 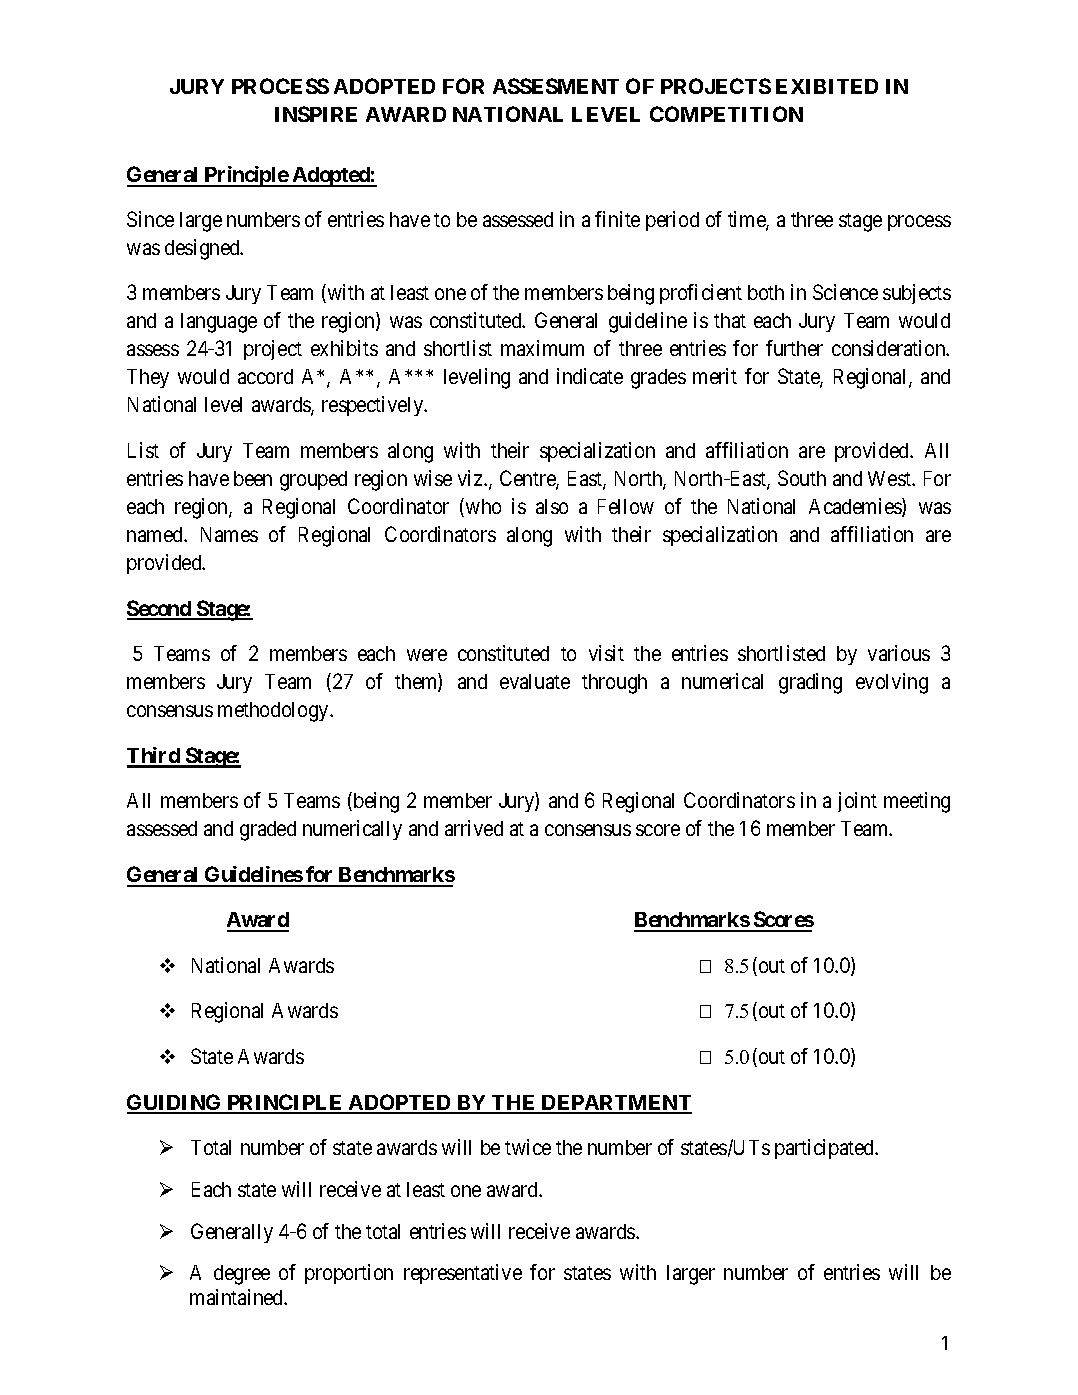 I want to click on methodology, so click(x=274, y=712).
